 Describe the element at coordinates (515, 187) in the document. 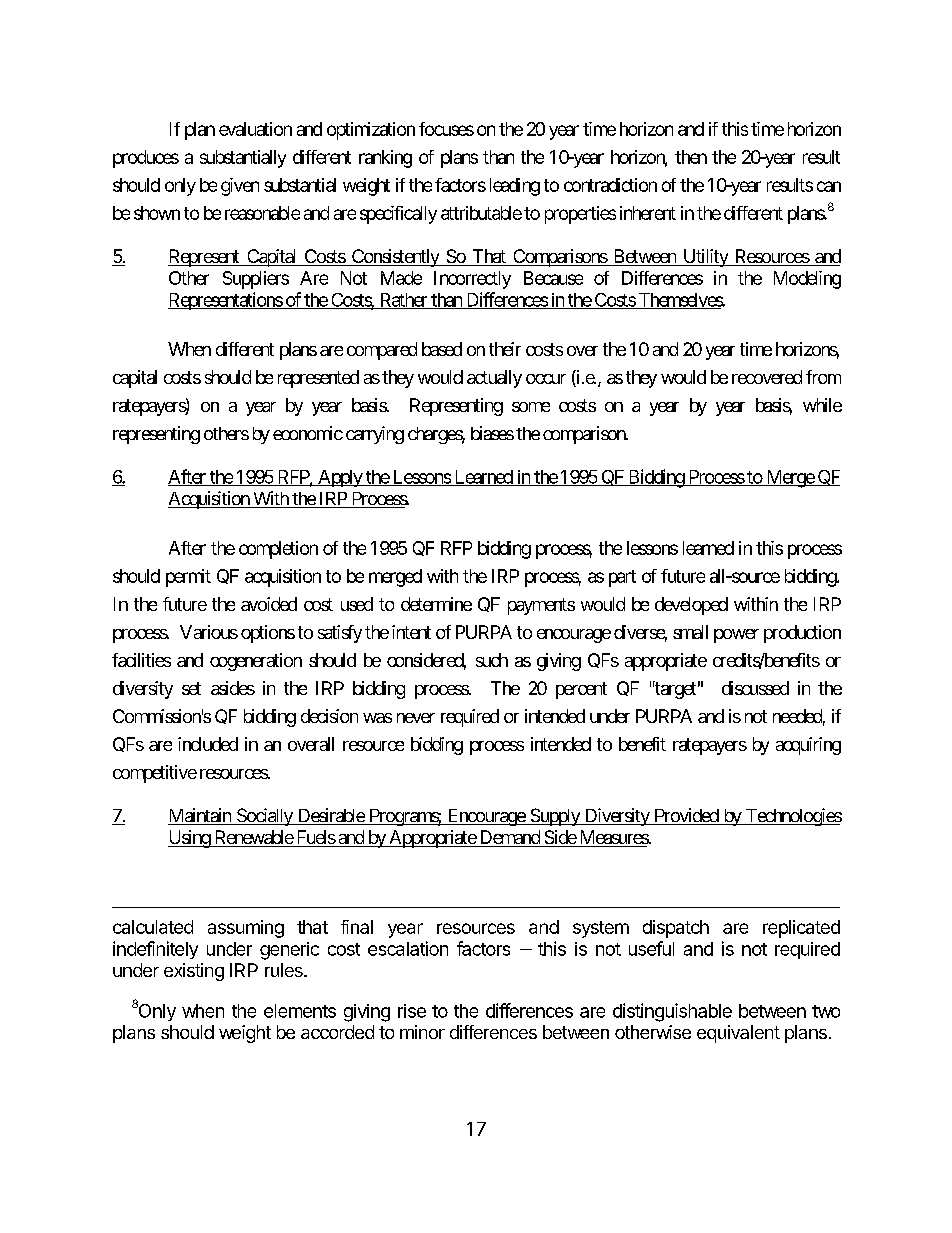

I see `leading` at that location.
